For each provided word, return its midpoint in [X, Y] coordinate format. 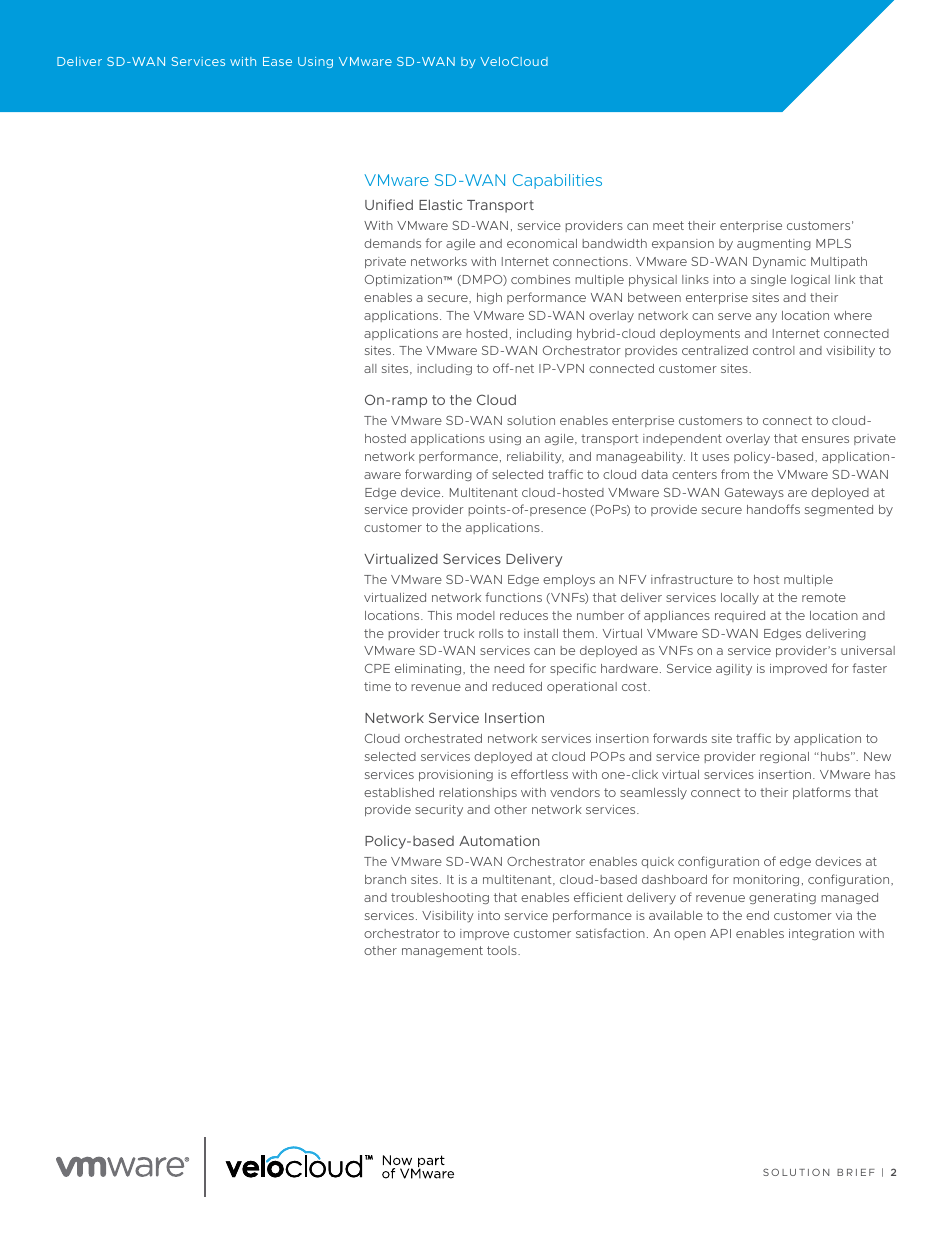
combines [540, 279]
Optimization [404, 280]
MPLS [833, 243]
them [578, 633]
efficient [598, 897]
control [774, 350]
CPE [377, 668]
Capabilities [557, 181]
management [442, 951]
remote [824, 597]
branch [385, 879]
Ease [277, 61]
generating [782, 898]
